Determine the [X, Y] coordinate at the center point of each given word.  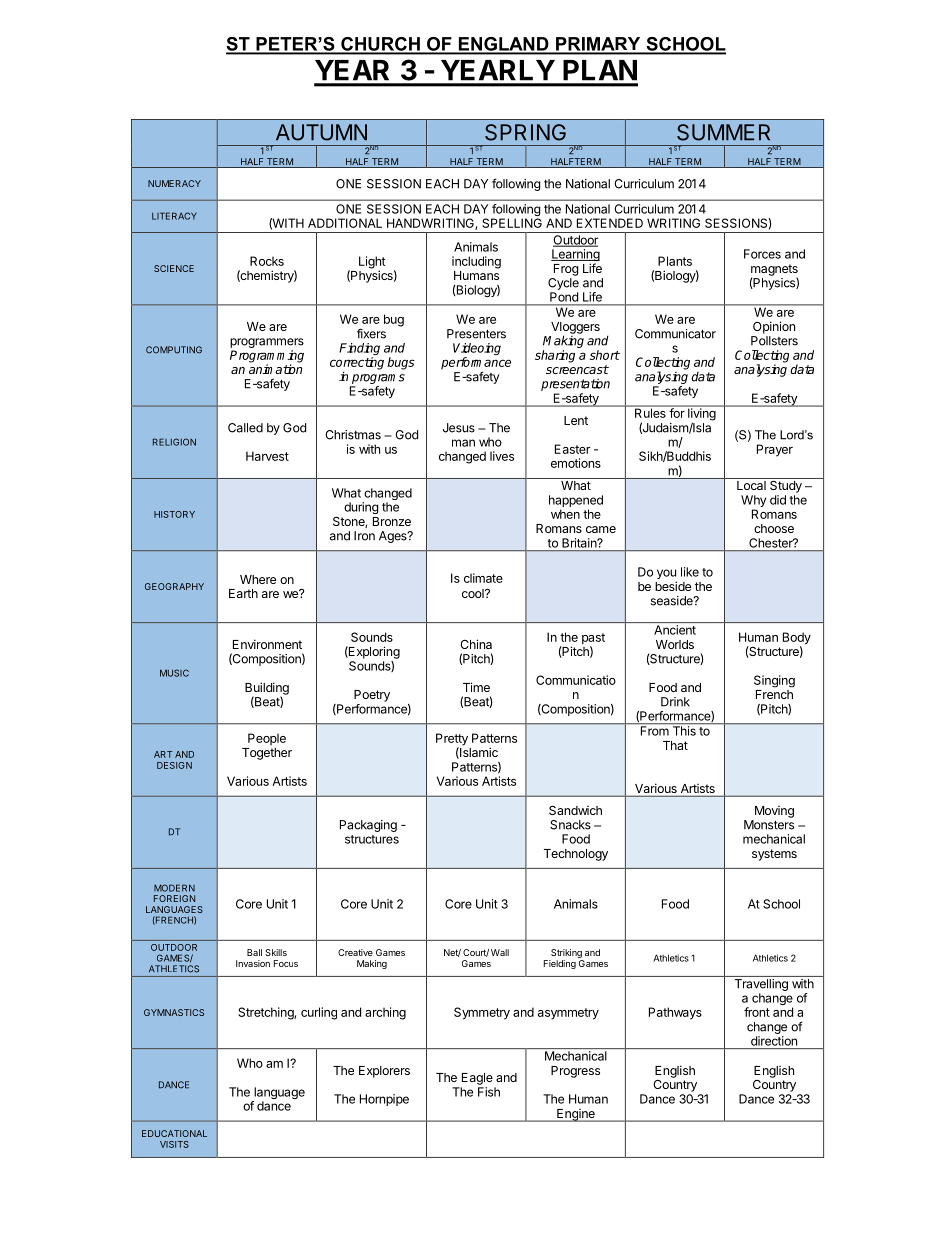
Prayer [775, 450]
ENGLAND [503, 45]
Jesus [459, 428]
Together [267, 754]
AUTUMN [321, 132]
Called [245, 428]
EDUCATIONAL [174, 1133]
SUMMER [723, 132]
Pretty [452, 740]
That [675, 745]
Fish [489, 1092]
